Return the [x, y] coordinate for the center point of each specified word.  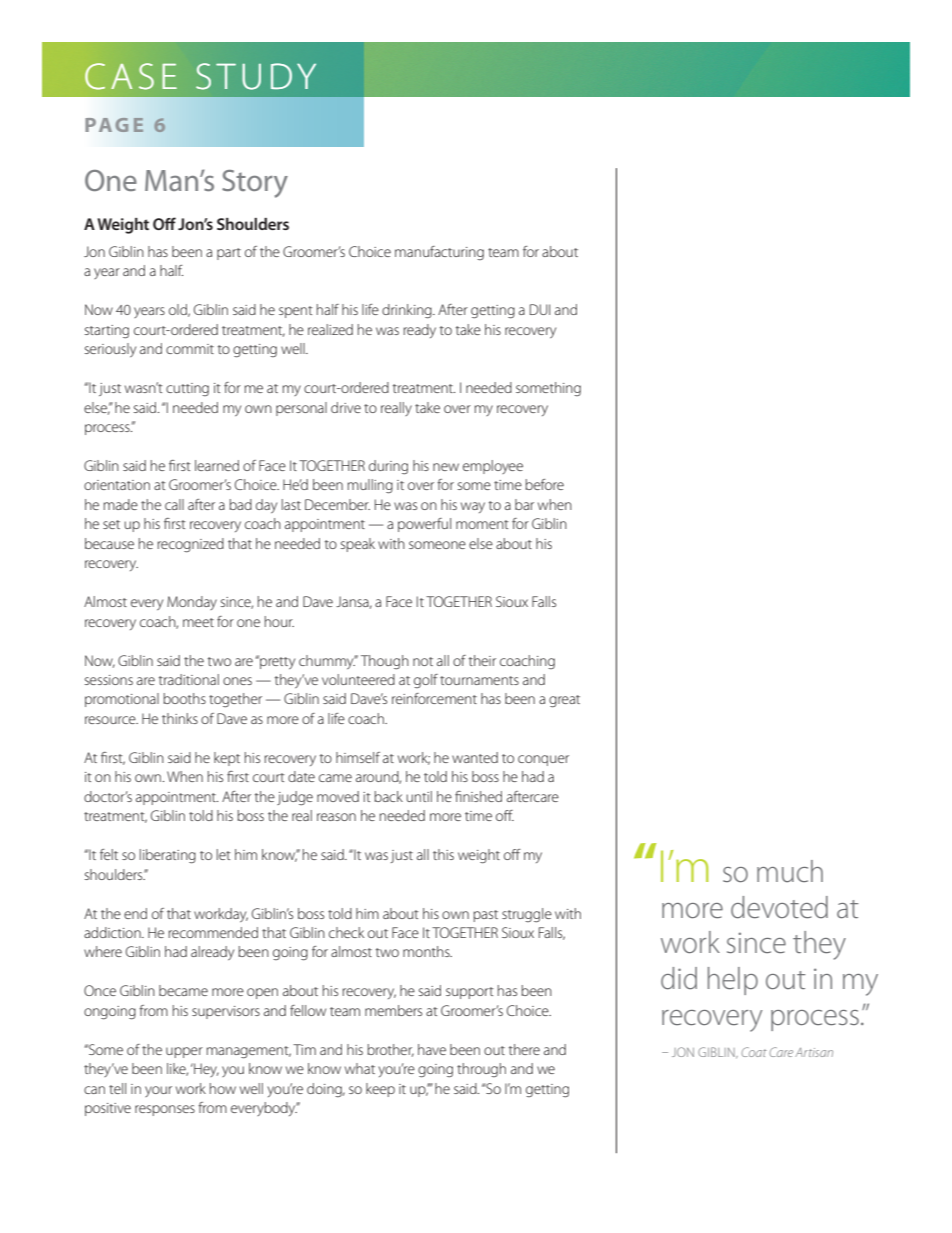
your [158, 1091]
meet [198, 622]
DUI [540, 309]
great [564, 701]
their [482, 660]
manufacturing [439, 253]
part [229, 254]
